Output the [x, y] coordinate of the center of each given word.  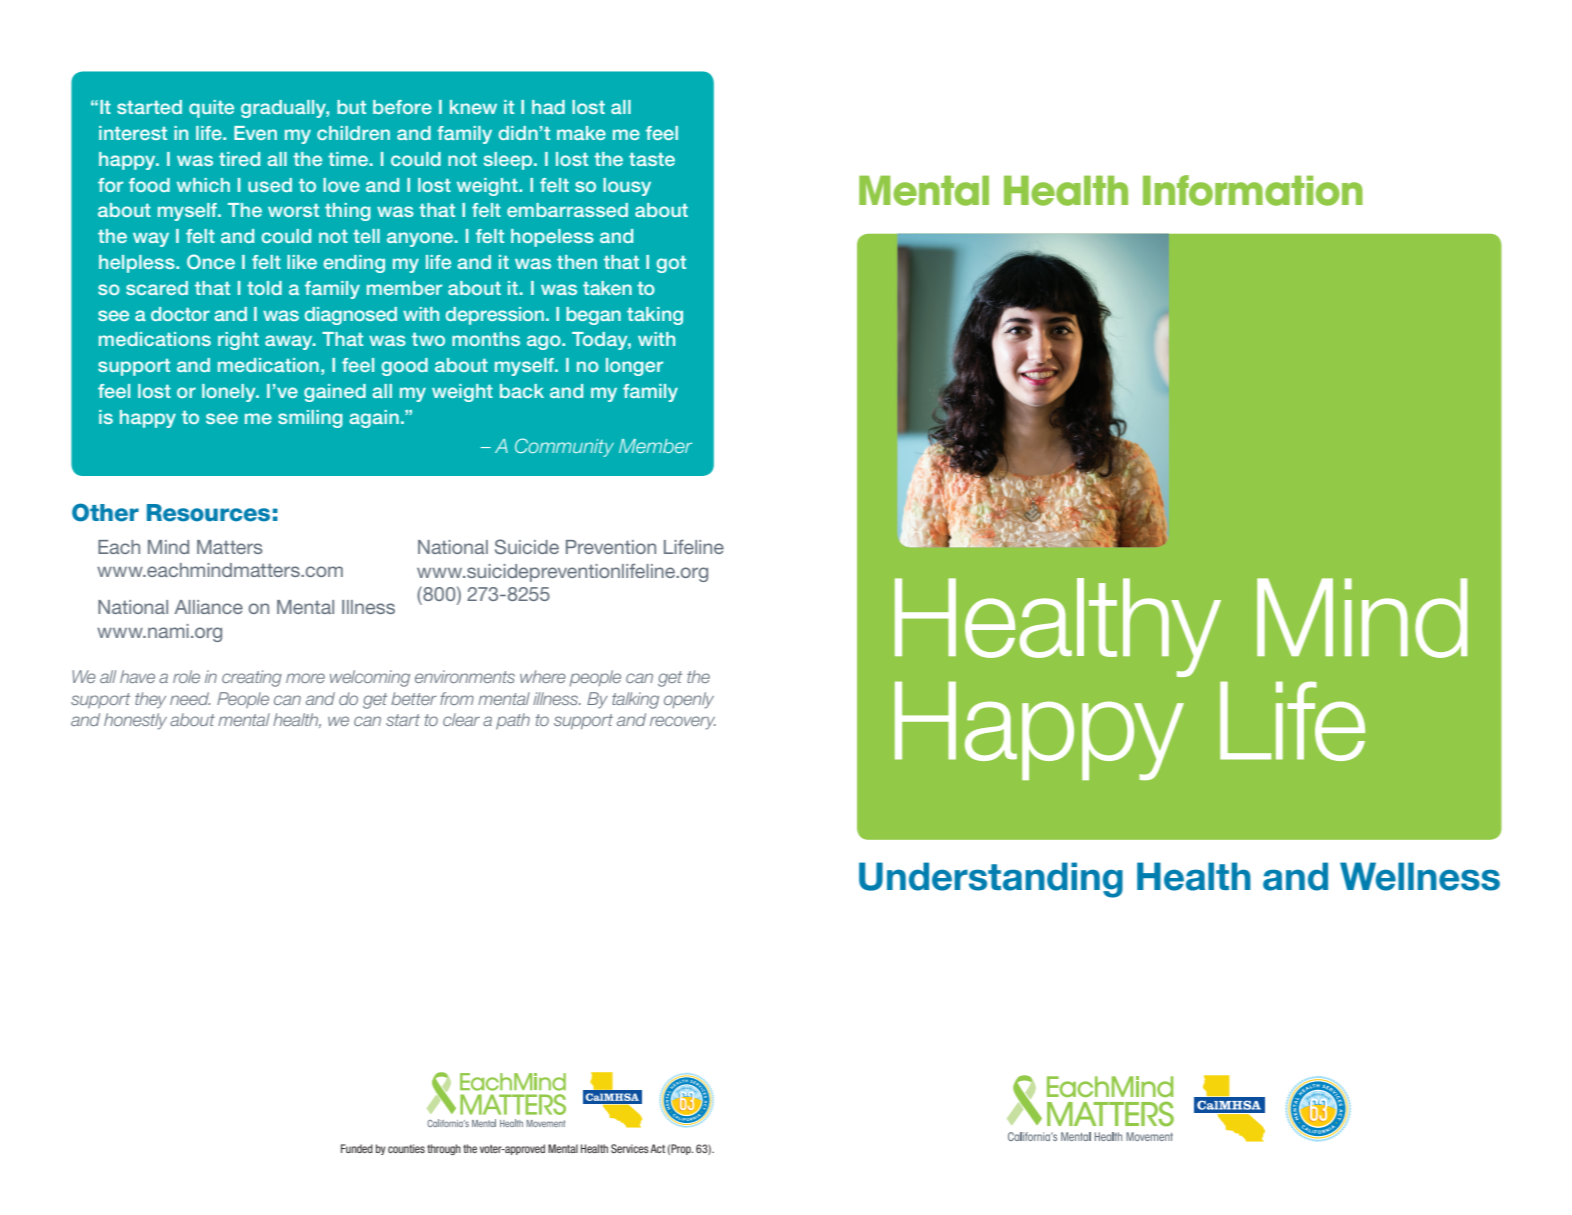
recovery [683, 723]
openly [689, 700]
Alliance [208, 607]
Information [1253, 190]
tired [239, 159]
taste [652, 159]
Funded [357, 1148]
